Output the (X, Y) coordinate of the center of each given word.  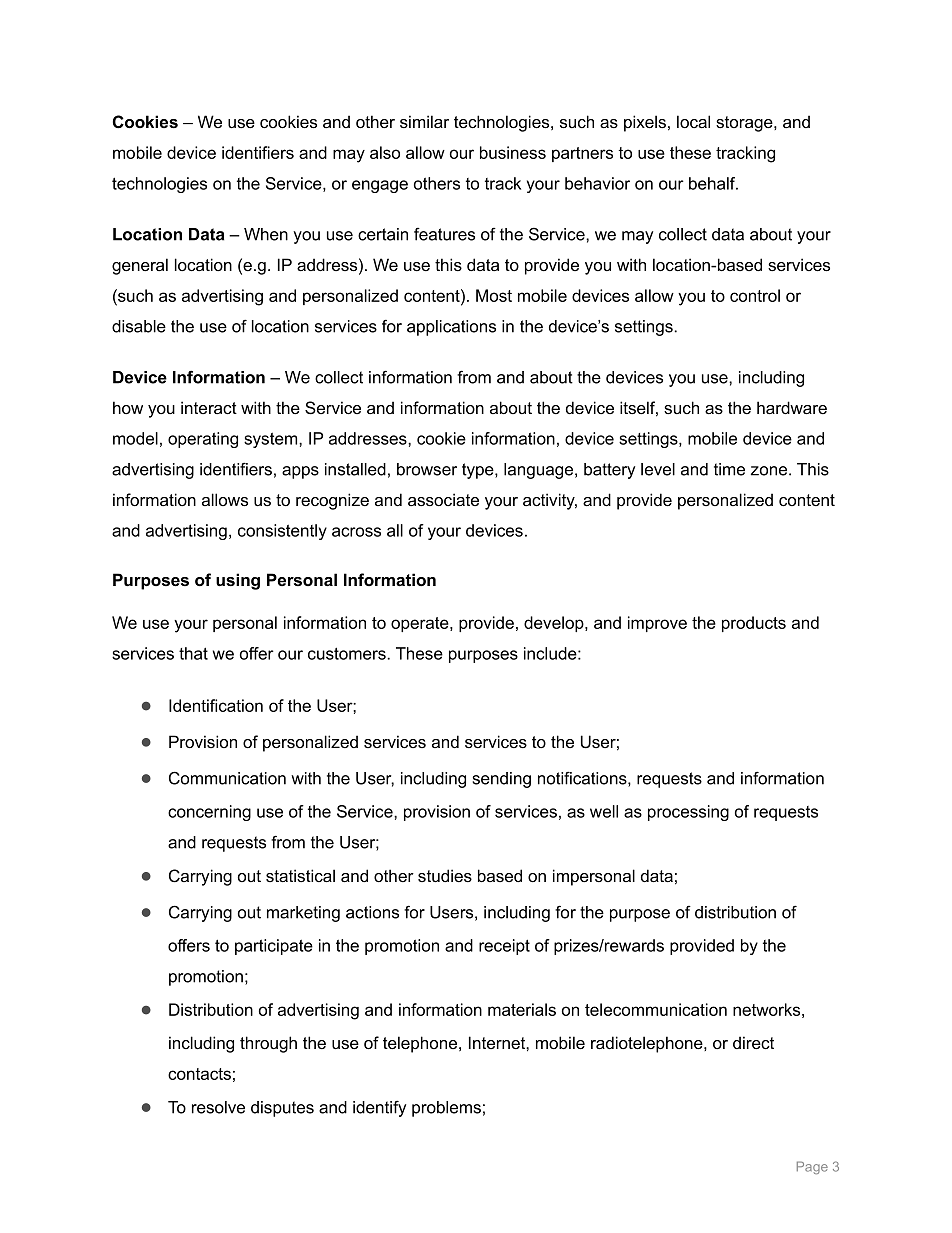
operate (421, 624)
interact (209, 407)
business (513, 152)
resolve (218, 1107)
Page (812, 1167)
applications (451, 328)
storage (745, 124)
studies (445, 875)
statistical (300, 875)
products (754, 624)
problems (446, 1109)
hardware (792, 407)
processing (688, 813)
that (193, 653)
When (266, 234)
